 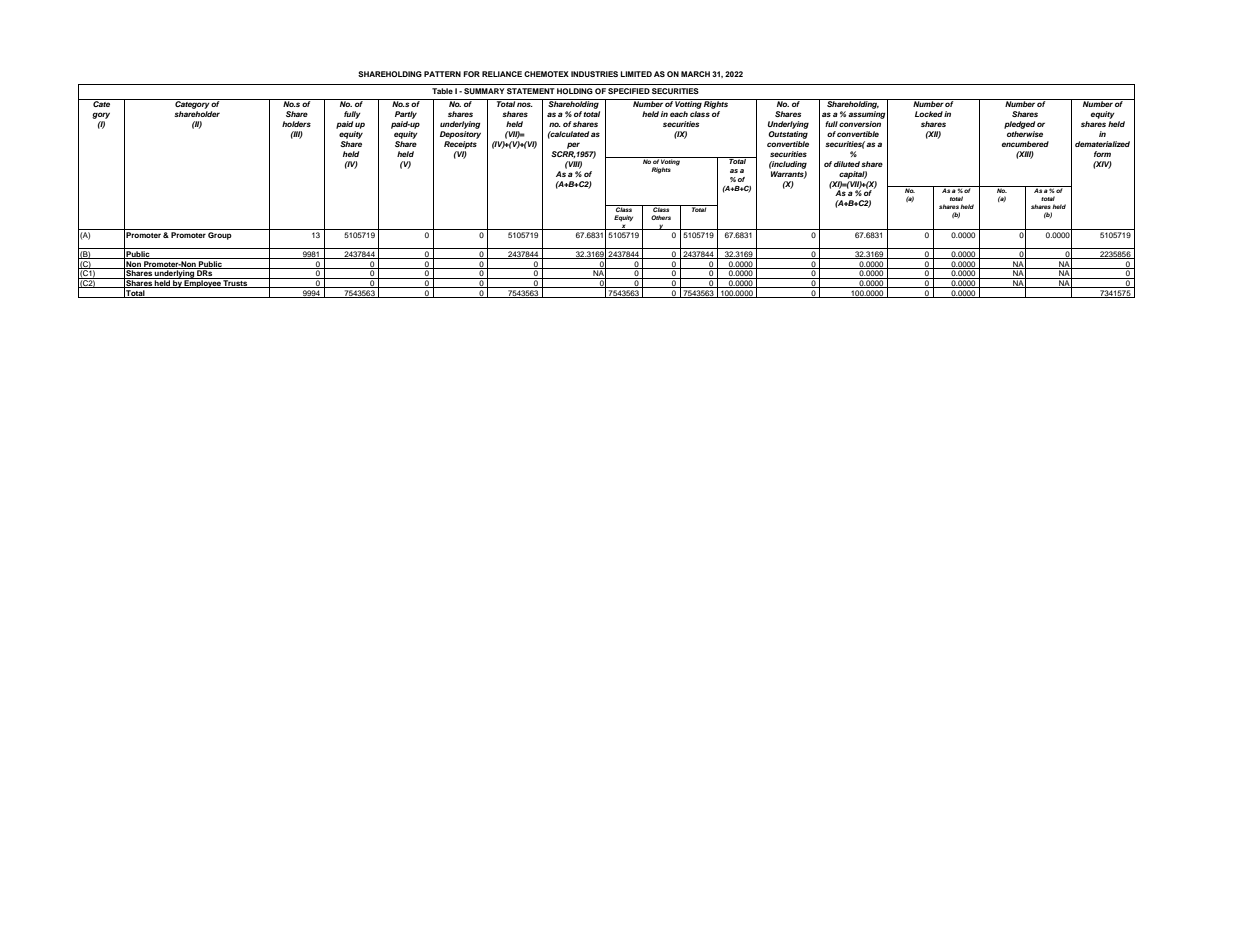 What do you see at coordinates (847, 164) in the image?
I see `diluted` at bounding box center [847, 164].
